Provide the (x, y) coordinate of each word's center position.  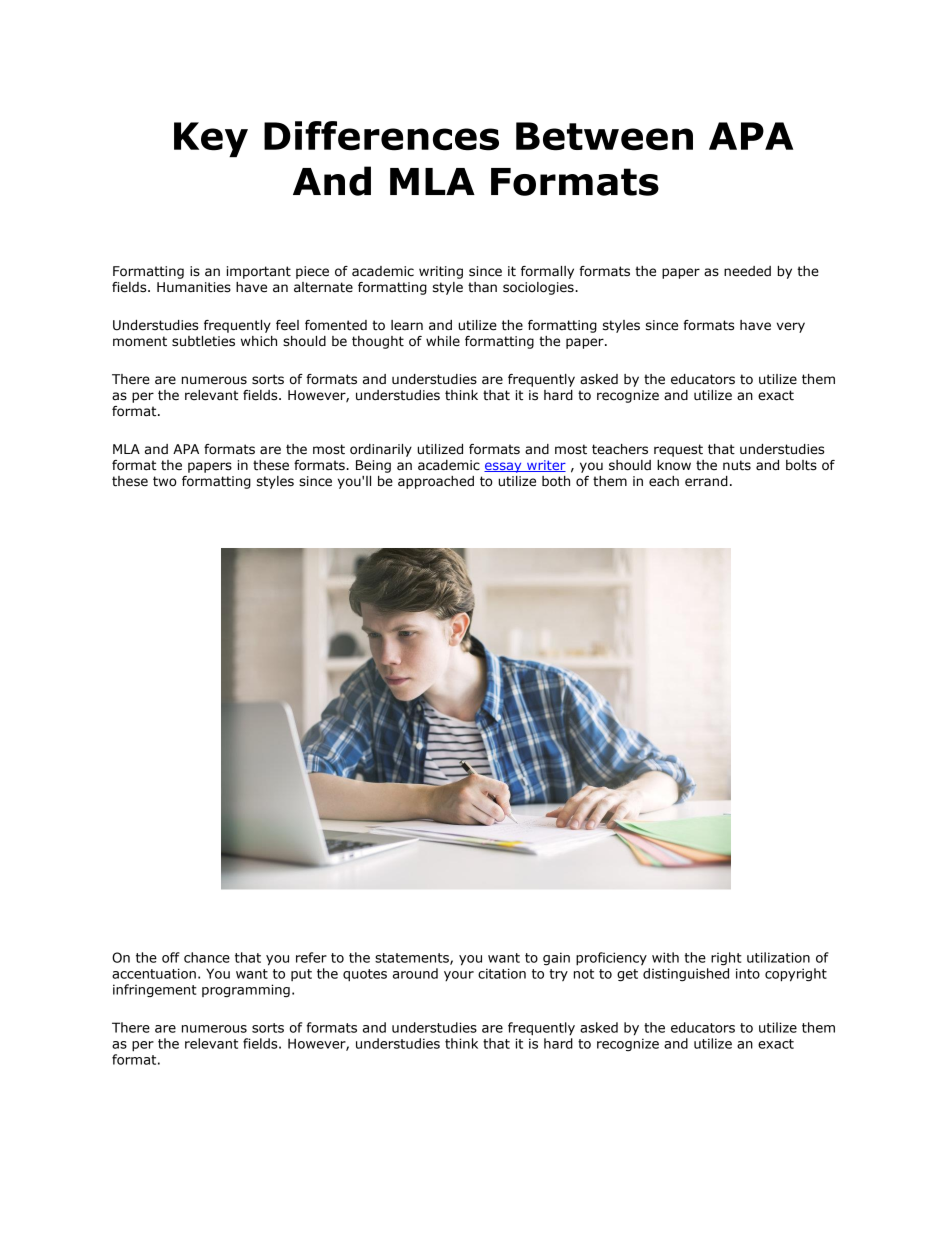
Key (211, 139)
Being (373, 466)
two (165, 481)
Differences (381, 136)
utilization (778, 957)
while (443, 341)
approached (436, 482)
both (556, 481)
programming (246, 991)
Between (604, 136)
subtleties (203, 341)
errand (706, 481)
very (791, 327)
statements (413, 959)
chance (207, 957)
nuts (737, 465)
